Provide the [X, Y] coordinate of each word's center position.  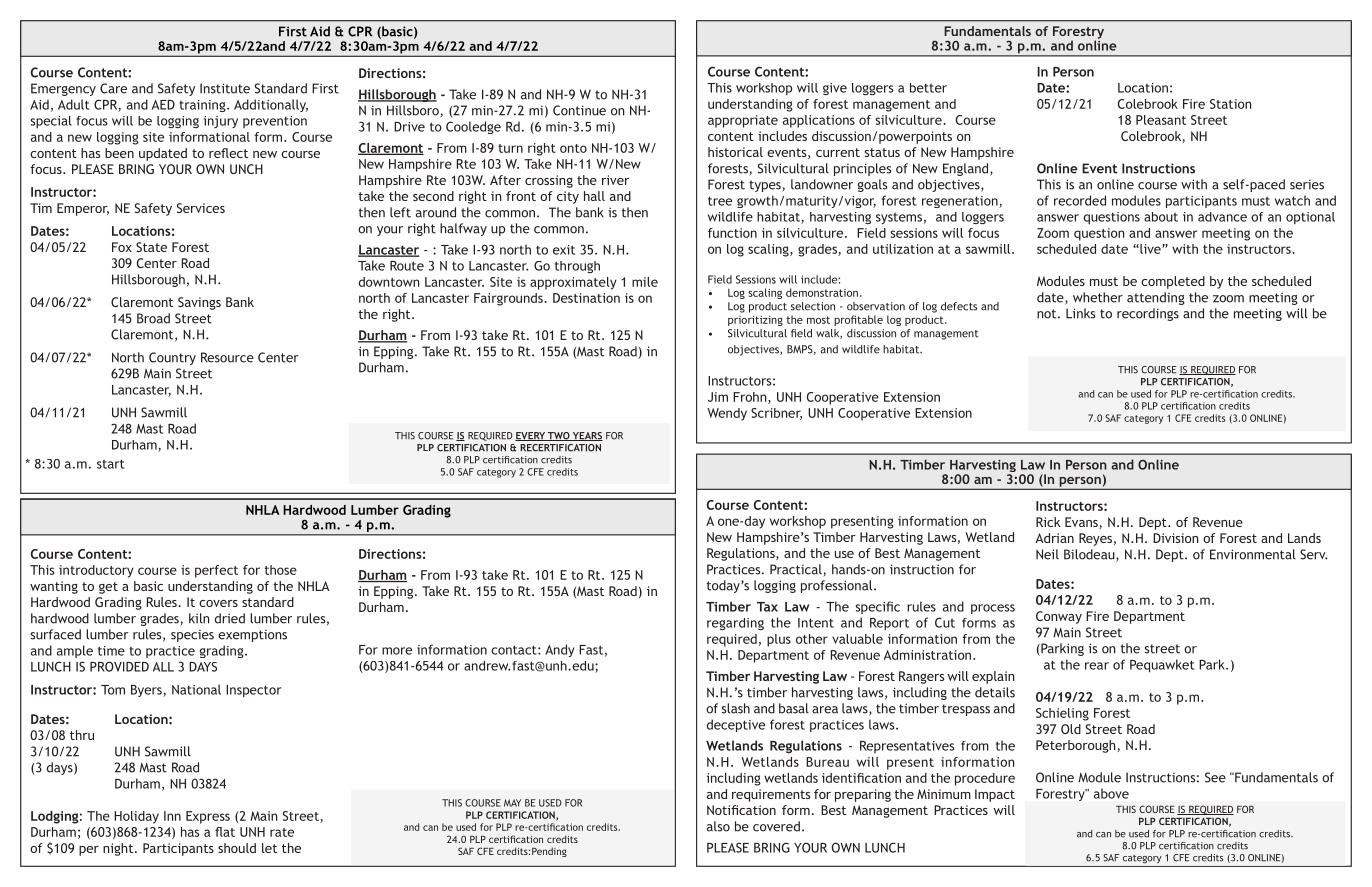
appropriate [743, 121]
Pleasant [1161, 120]
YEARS [587, 436]
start [111, 464]
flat [225, 832]
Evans [1082, 523]
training [203, 106]
